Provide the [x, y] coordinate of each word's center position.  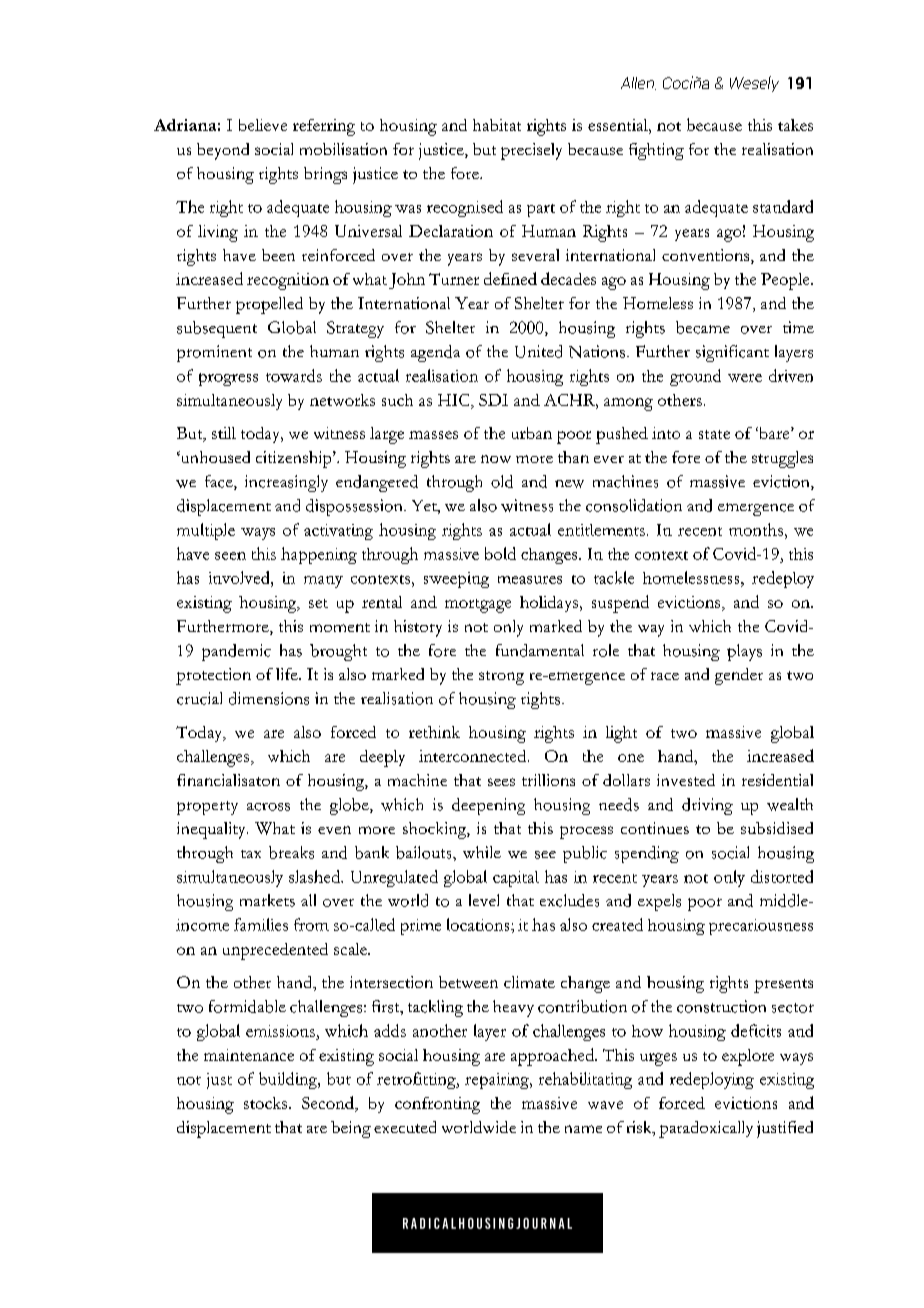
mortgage [478, 606]
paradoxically [706, 1129]
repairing [498, 1081]
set [318, 603]
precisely [531, 151]
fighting [656, 151]
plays [744, 652]
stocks [267, 1103]
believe [263, 125]
